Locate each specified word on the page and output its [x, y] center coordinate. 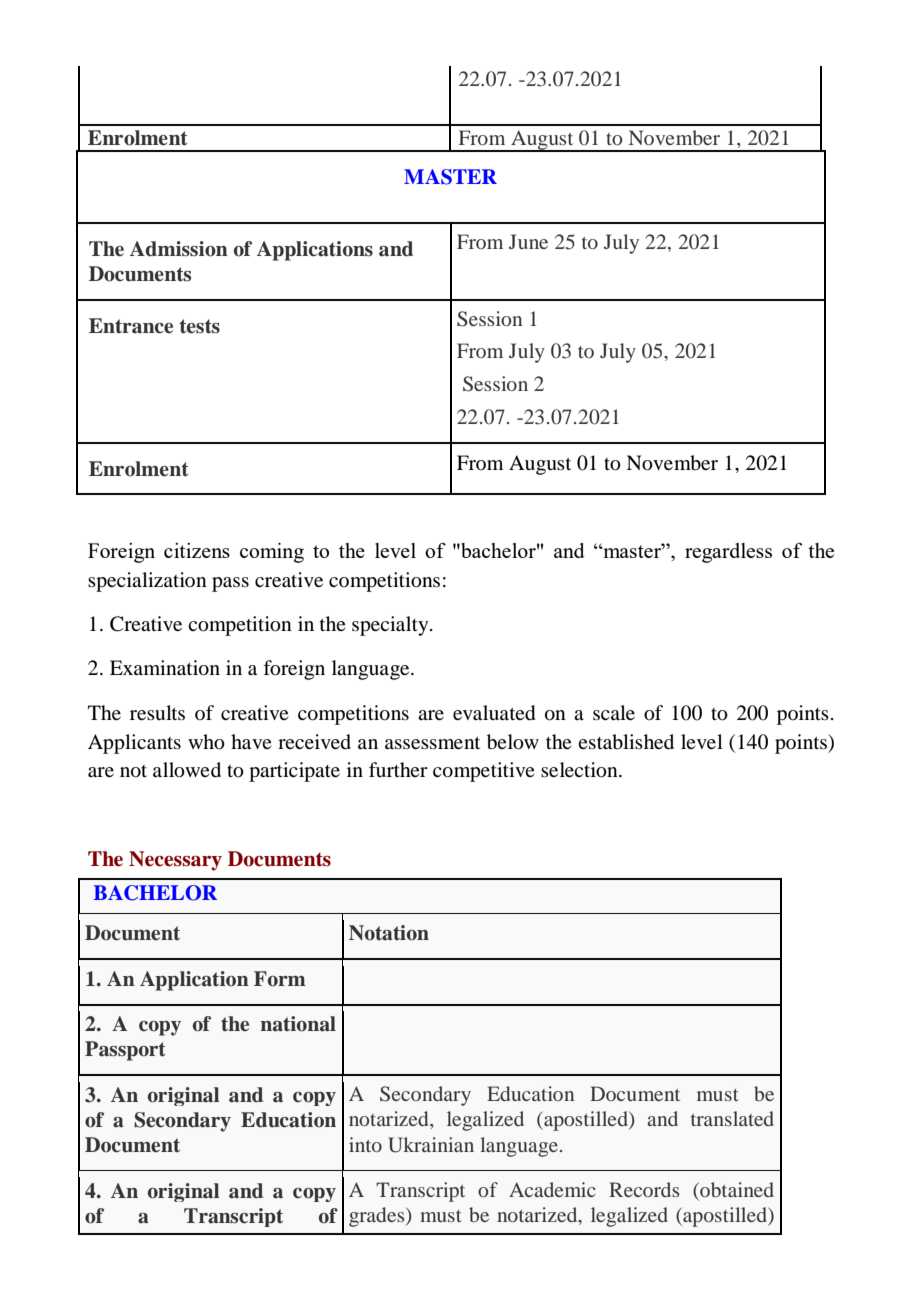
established [626, 742]
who [206, 742]
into [365, 1144]
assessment [432, 743]
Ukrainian [431, 1145]
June [528, 241]
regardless [728, 553]
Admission [179, 249]
